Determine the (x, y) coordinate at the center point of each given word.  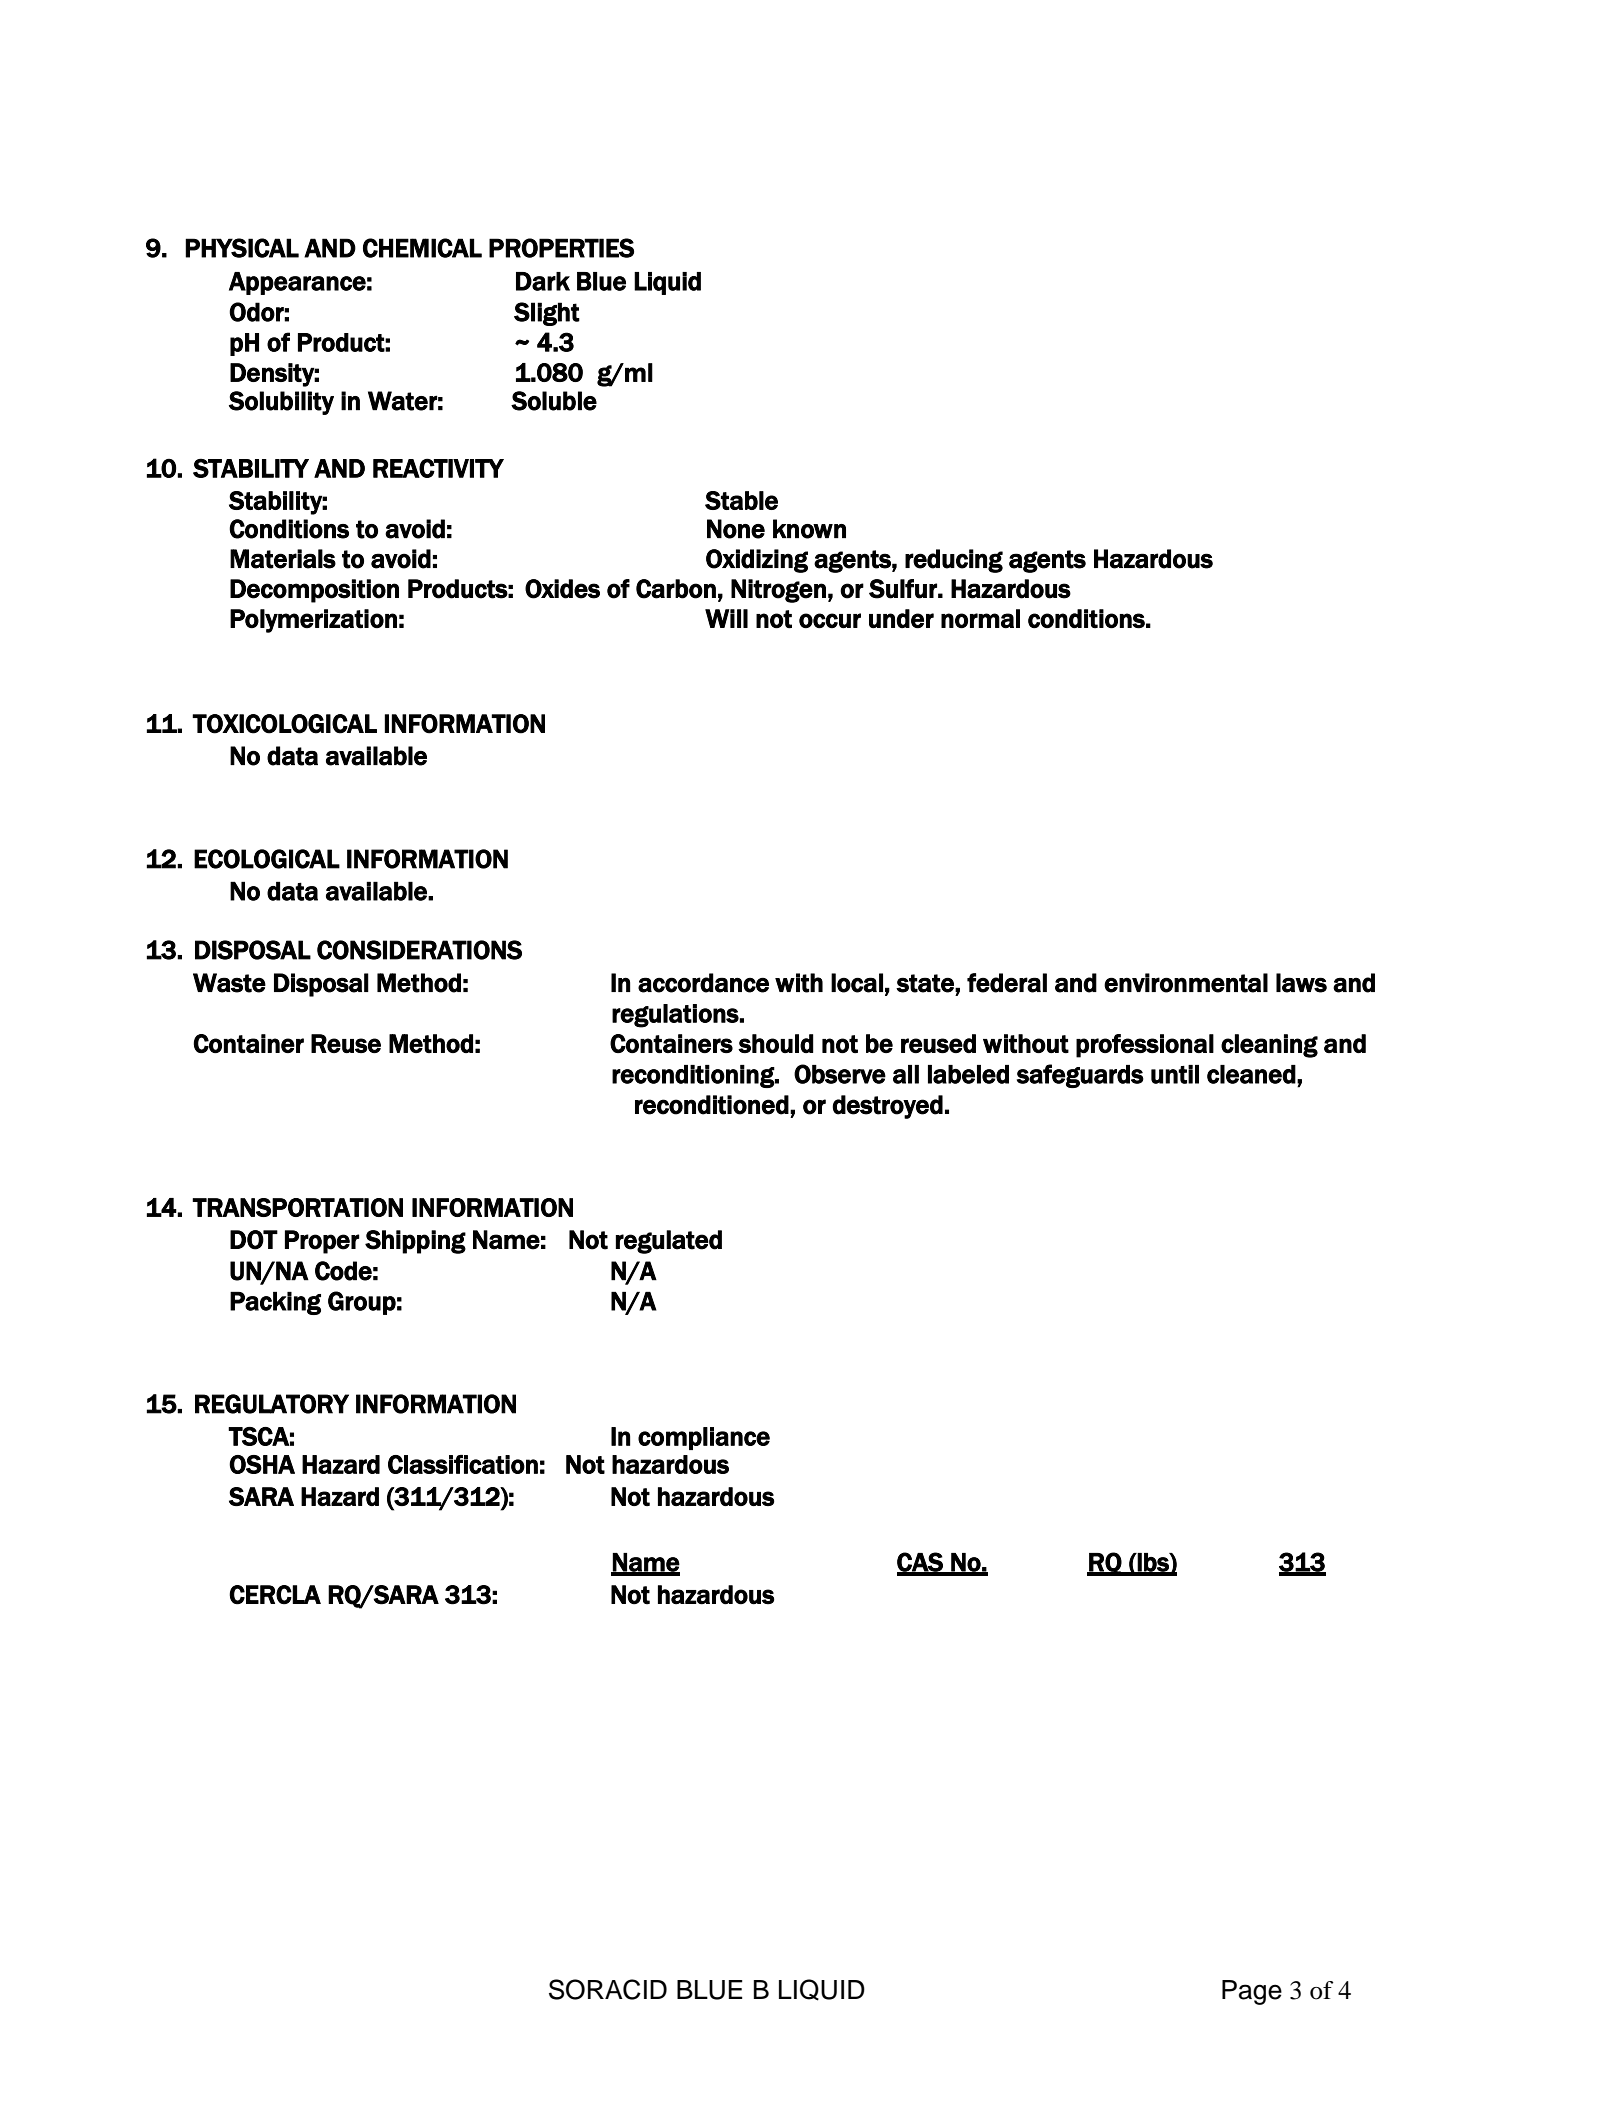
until (1175, 1074)
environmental (1186, 983)
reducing (954, 561)
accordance (703, 983)
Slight (547, 314)
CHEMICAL (422, 248)
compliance (704, 1438)
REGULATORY (272, 1404)
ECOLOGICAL (267, 859)
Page (1252, 1992)
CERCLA (275, 1595)
